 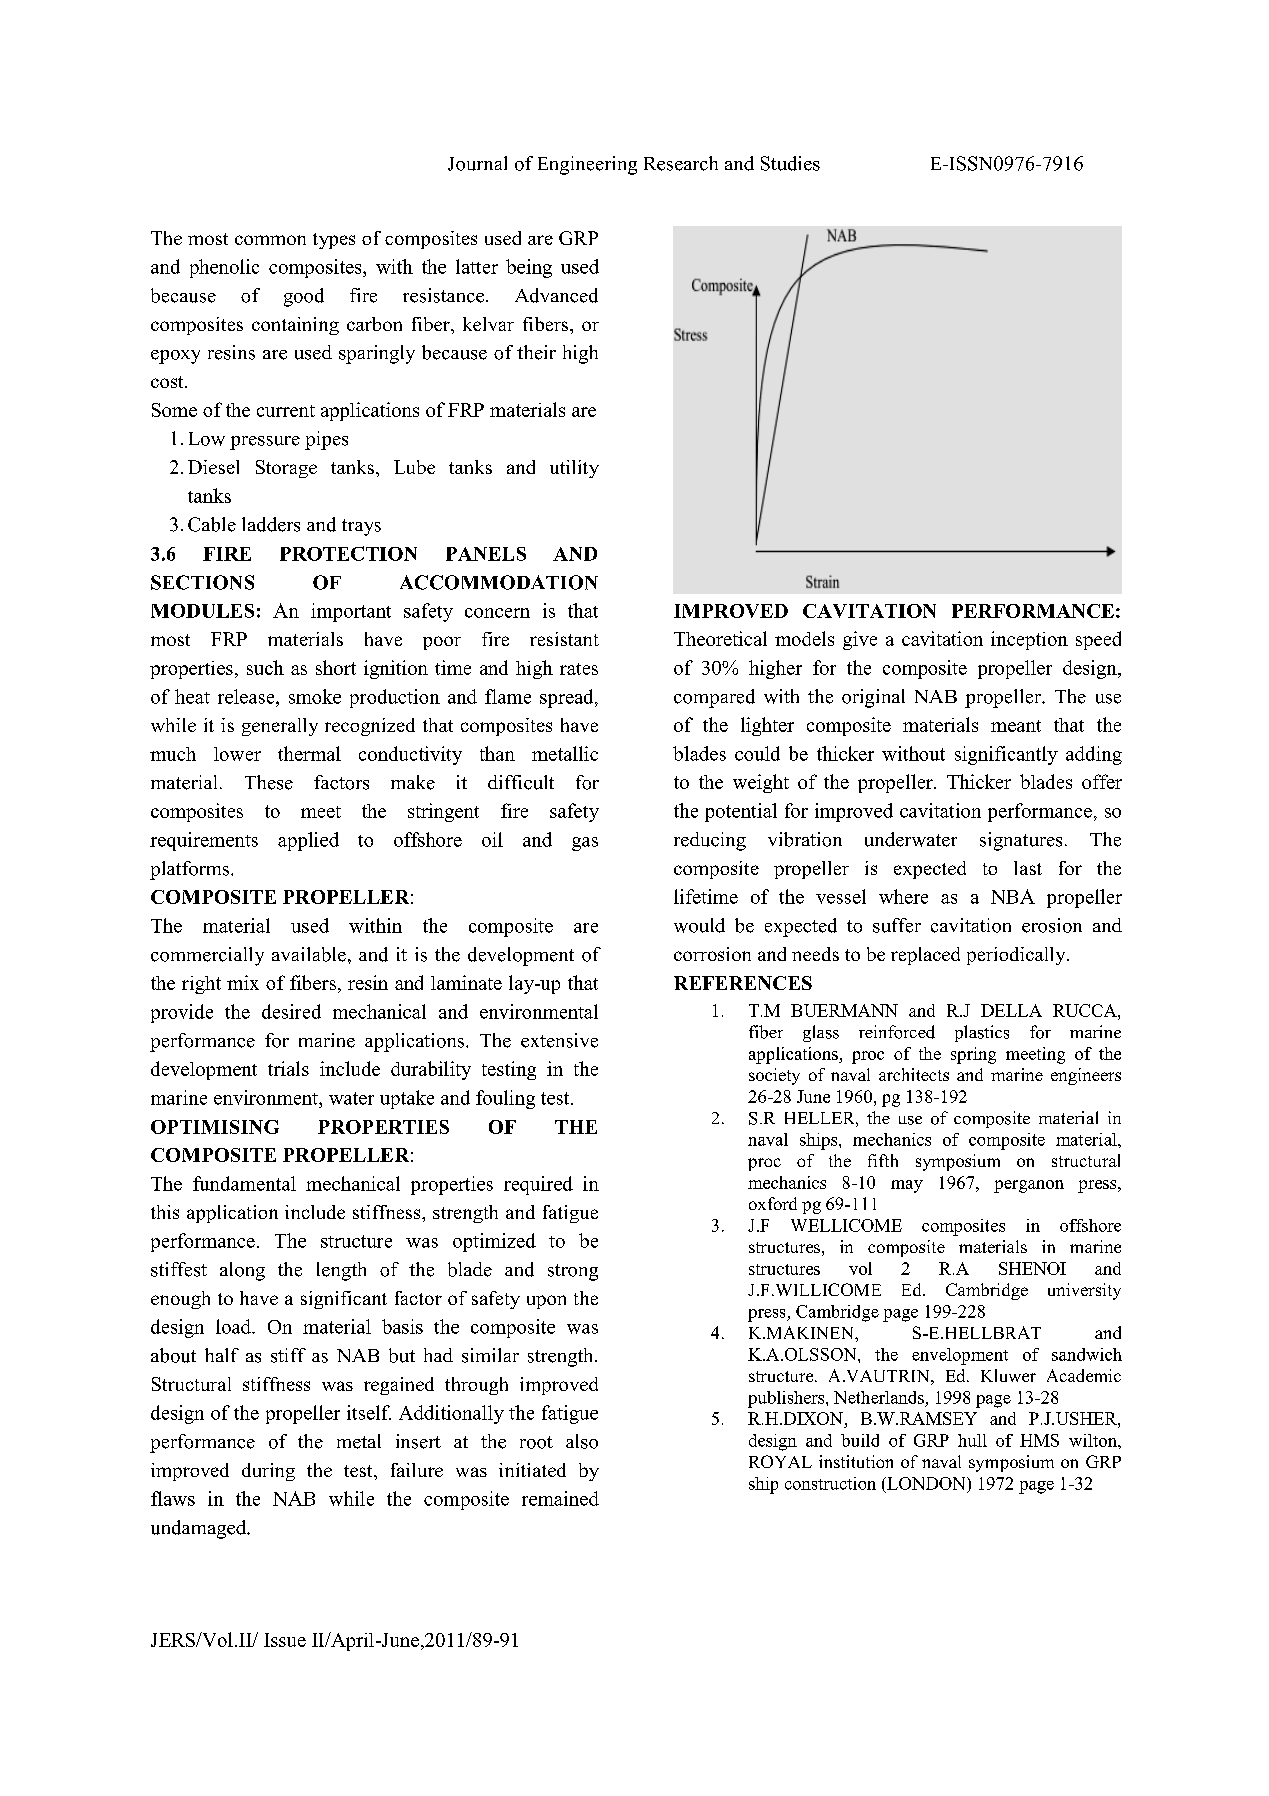 I want to click on strong, so click(x=573, y=1272).
